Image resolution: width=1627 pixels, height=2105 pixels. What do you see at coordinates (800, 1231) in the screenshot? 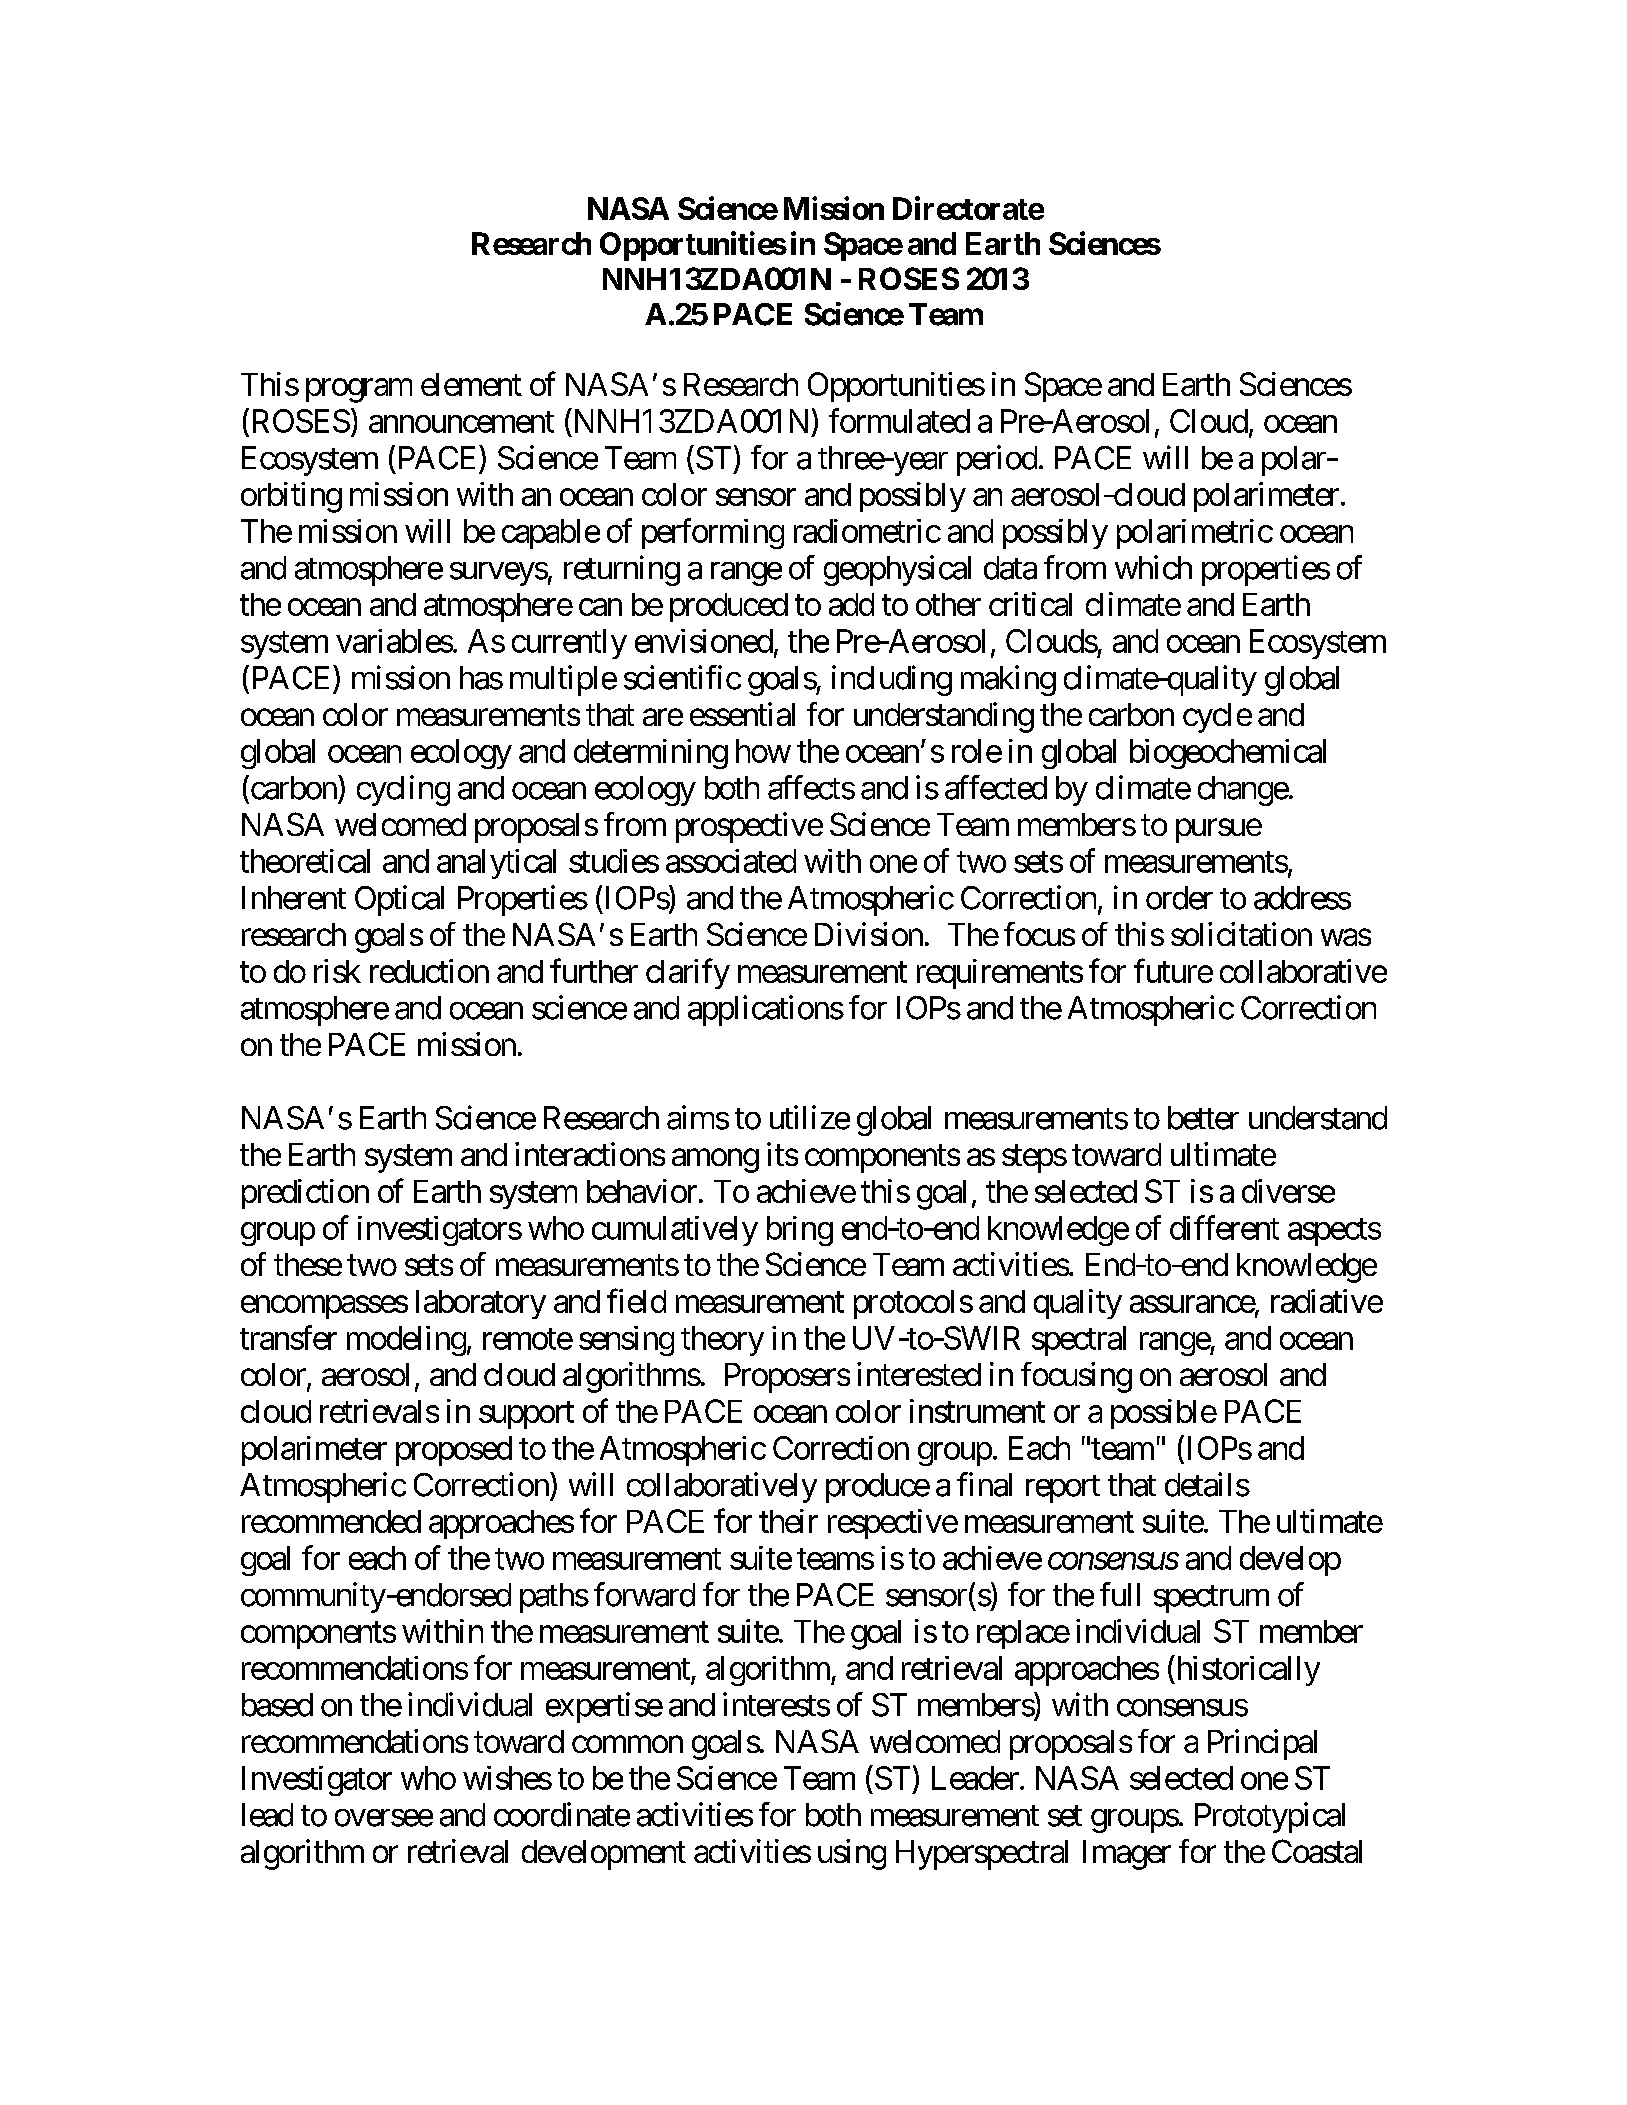
I see `bring` at bounding box center [800, 1231].
